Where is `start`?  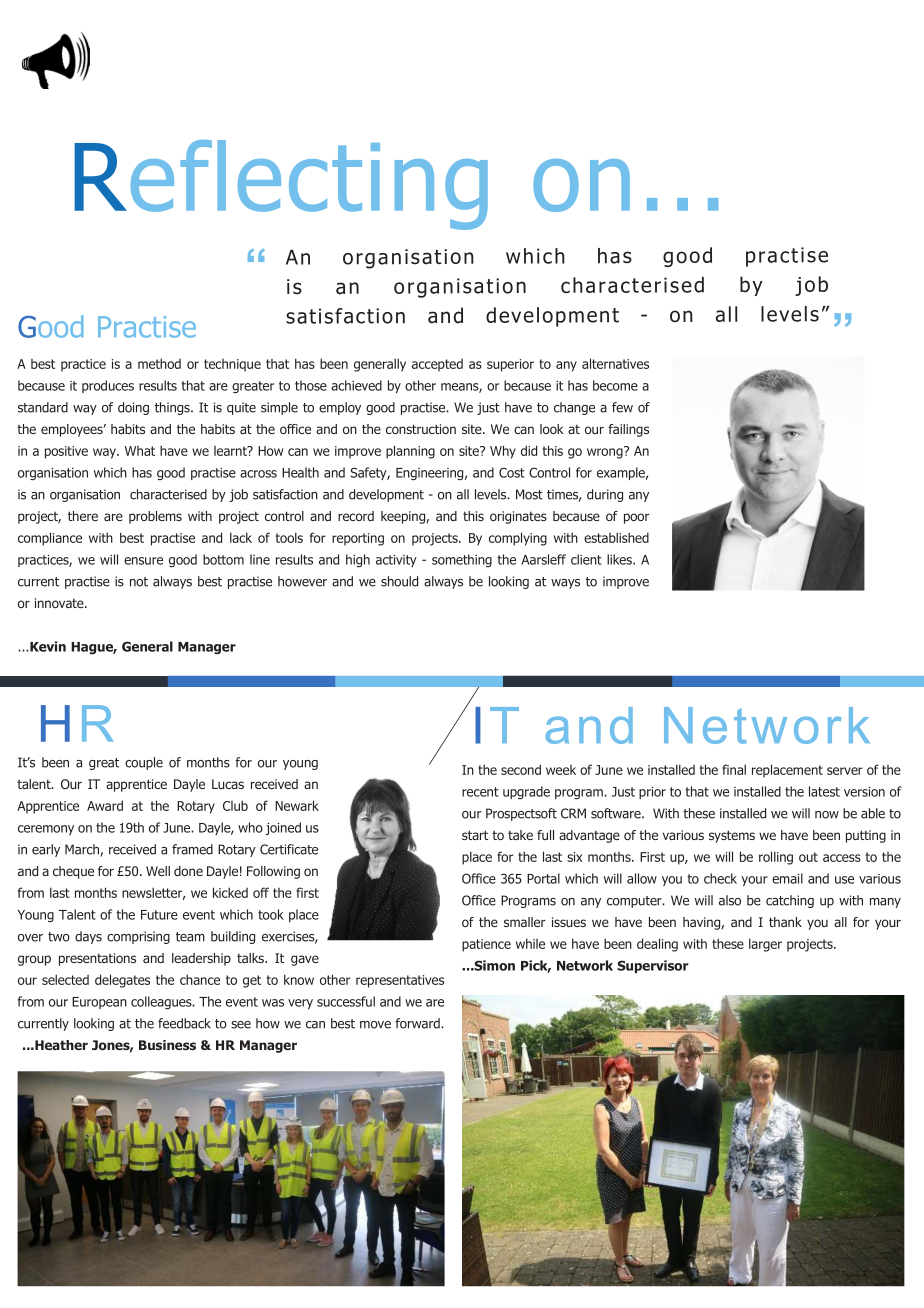
start is located at coordinates (475, 835).
